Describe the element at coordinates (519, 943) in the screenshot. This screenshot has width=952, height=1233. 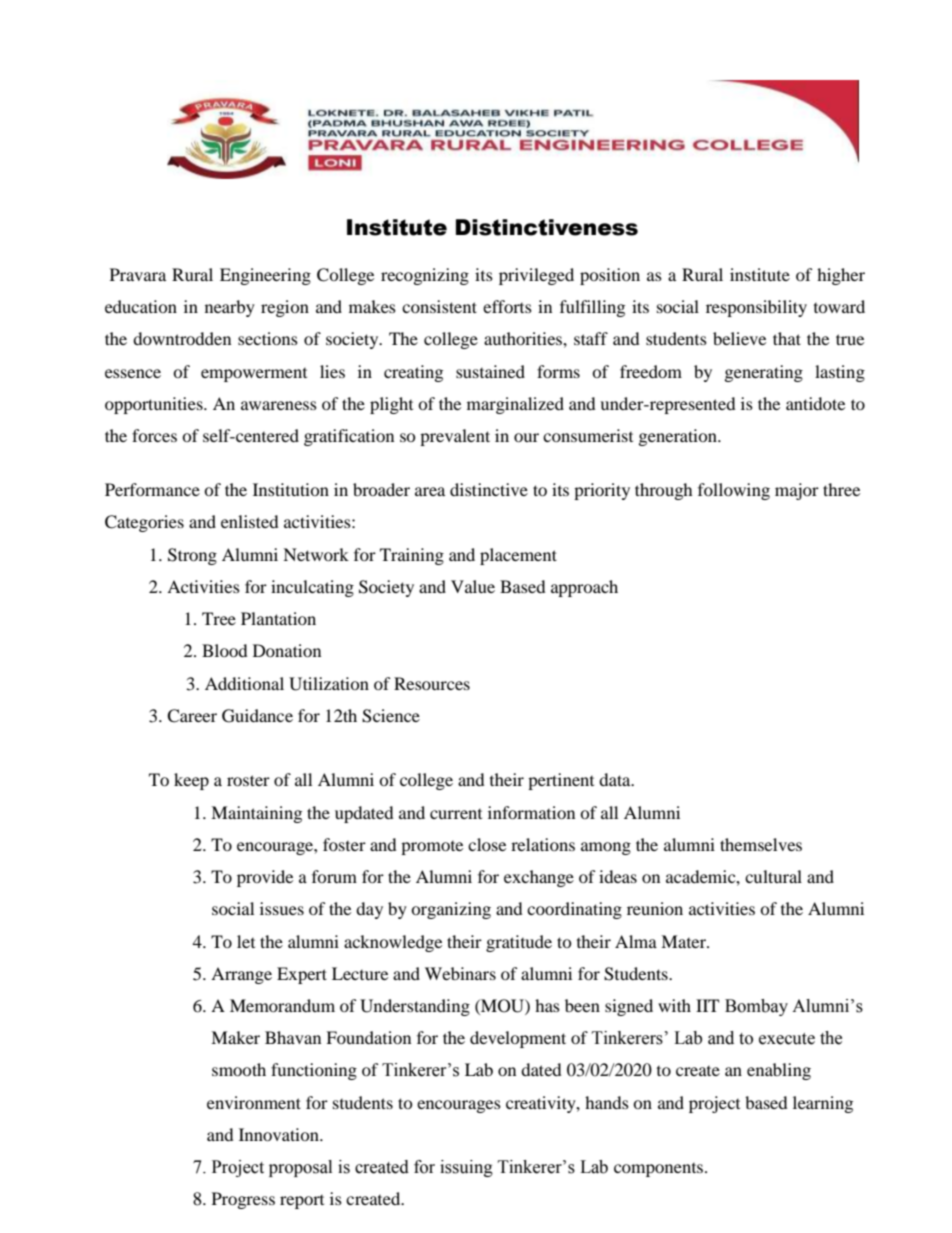
I see `gratitude` at that location.
